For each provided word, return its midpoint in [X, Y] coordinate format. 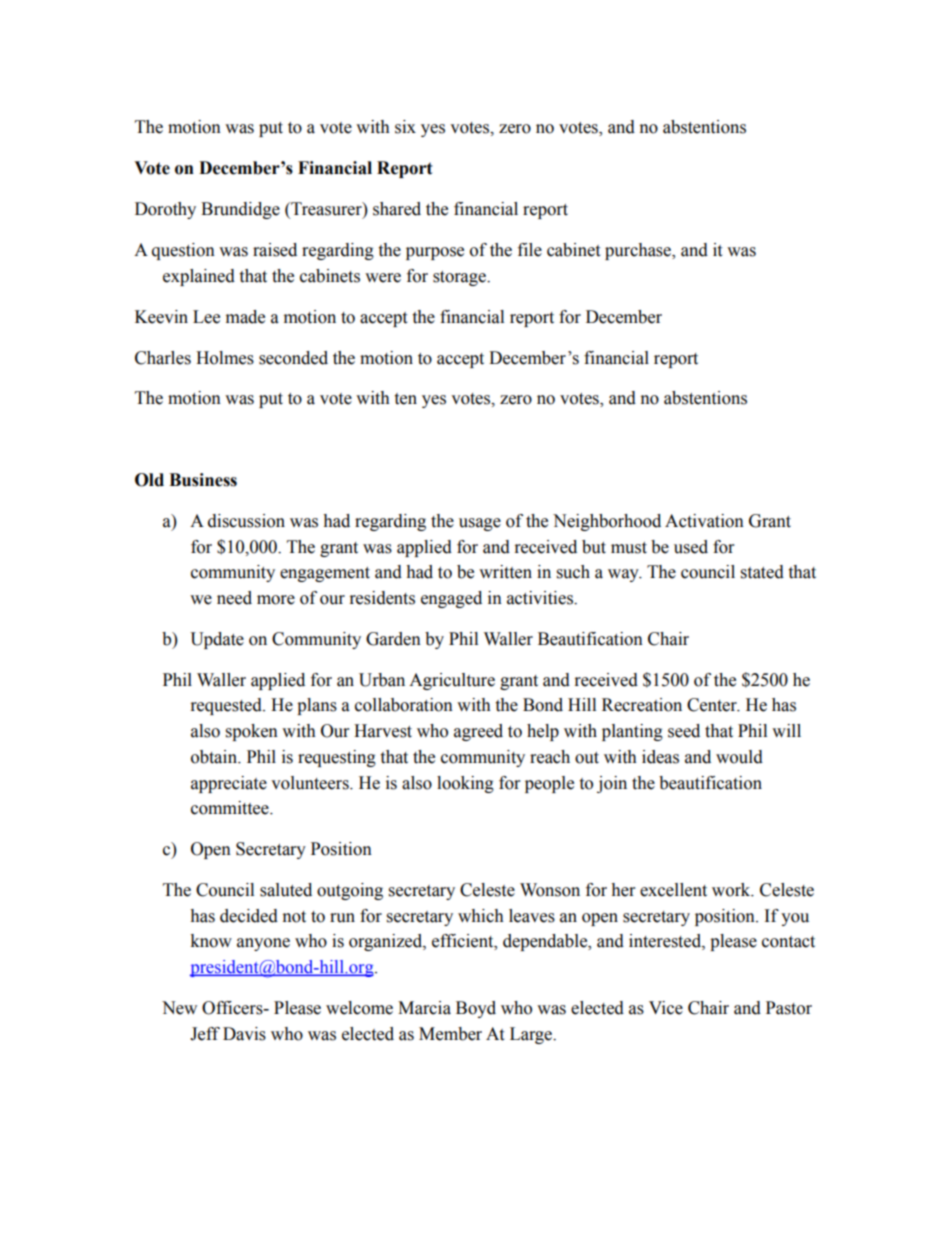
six [405, 127]
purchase [639, 251]
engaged [451, 599]
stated [762, 572]
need [234, 598]
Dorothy [165, 210]
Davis [244, 1034]
